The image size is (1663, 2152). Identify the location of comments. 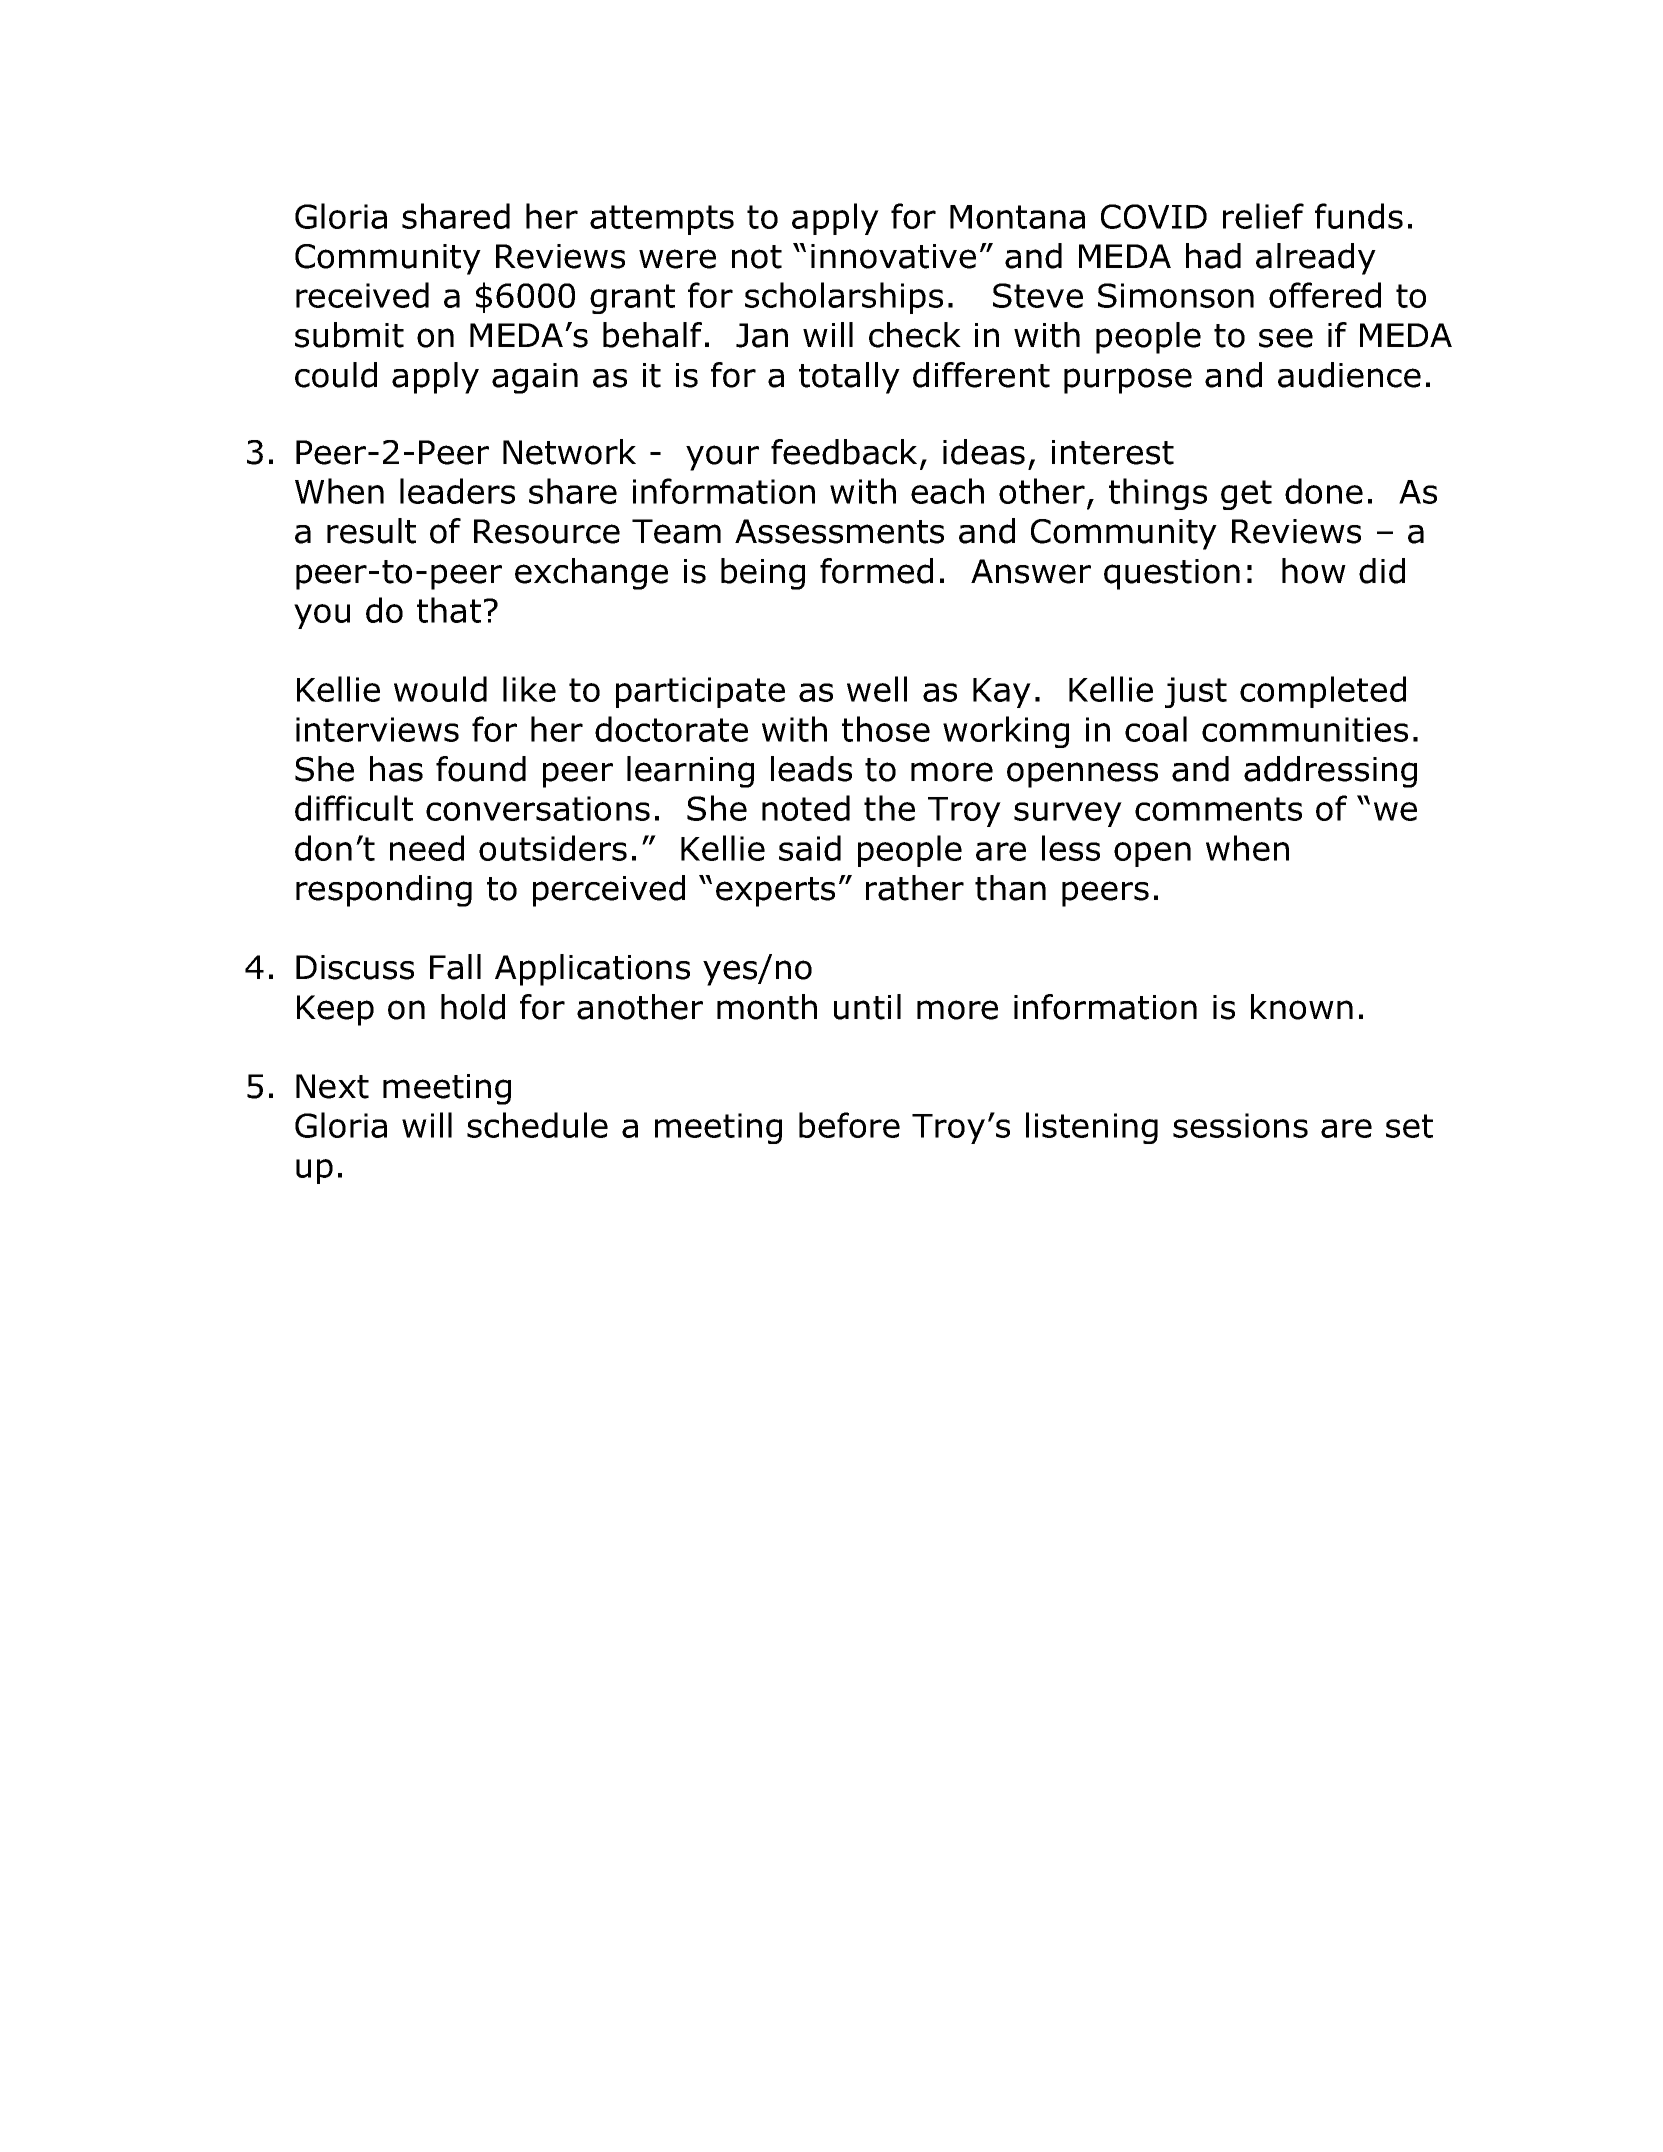
(1218, 809).
